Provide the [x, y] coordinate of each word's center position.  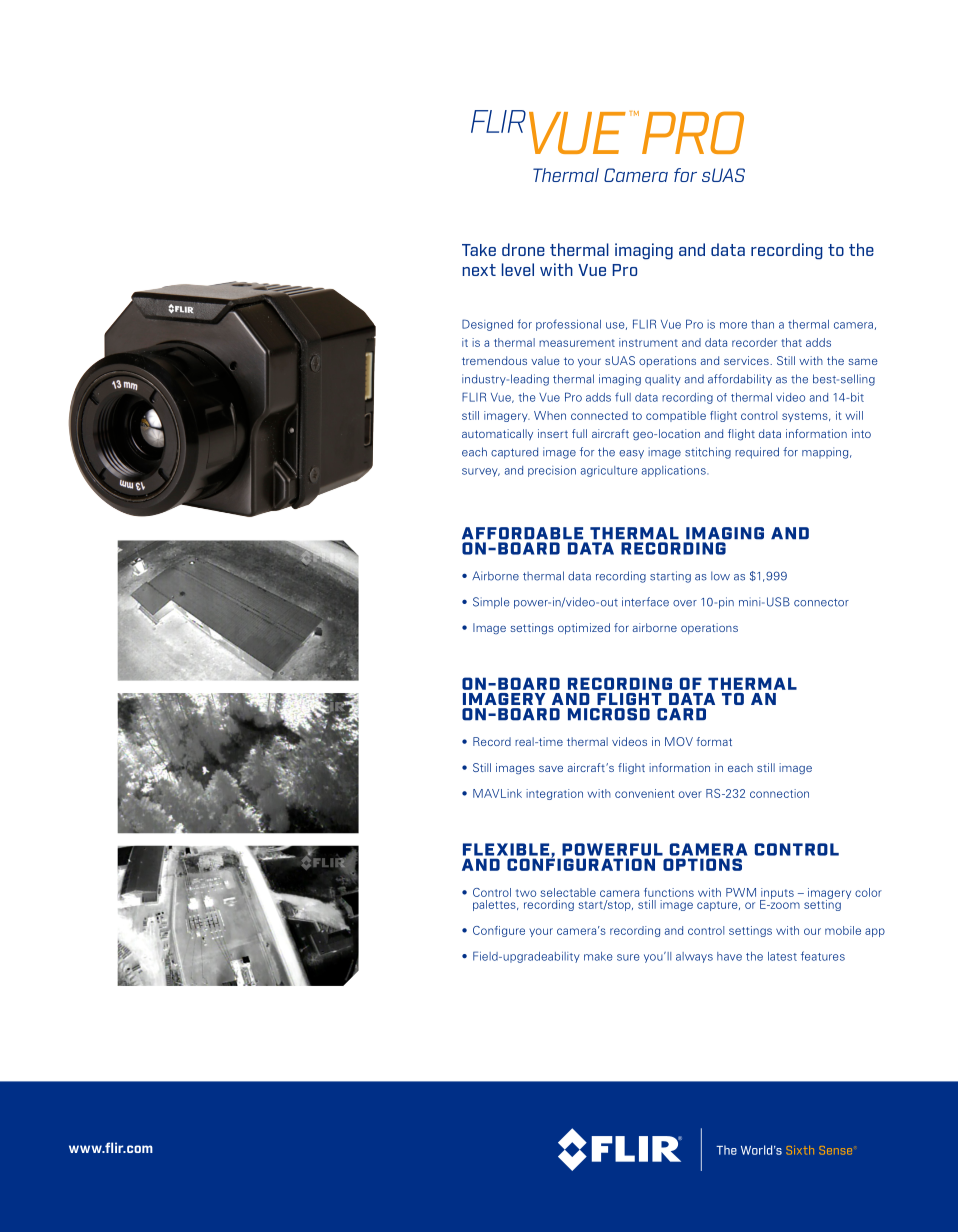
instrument [648, 342]
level [518, 269]
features [823, 956]
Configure [499, 931]
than [762, 324]
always [694, 957]
